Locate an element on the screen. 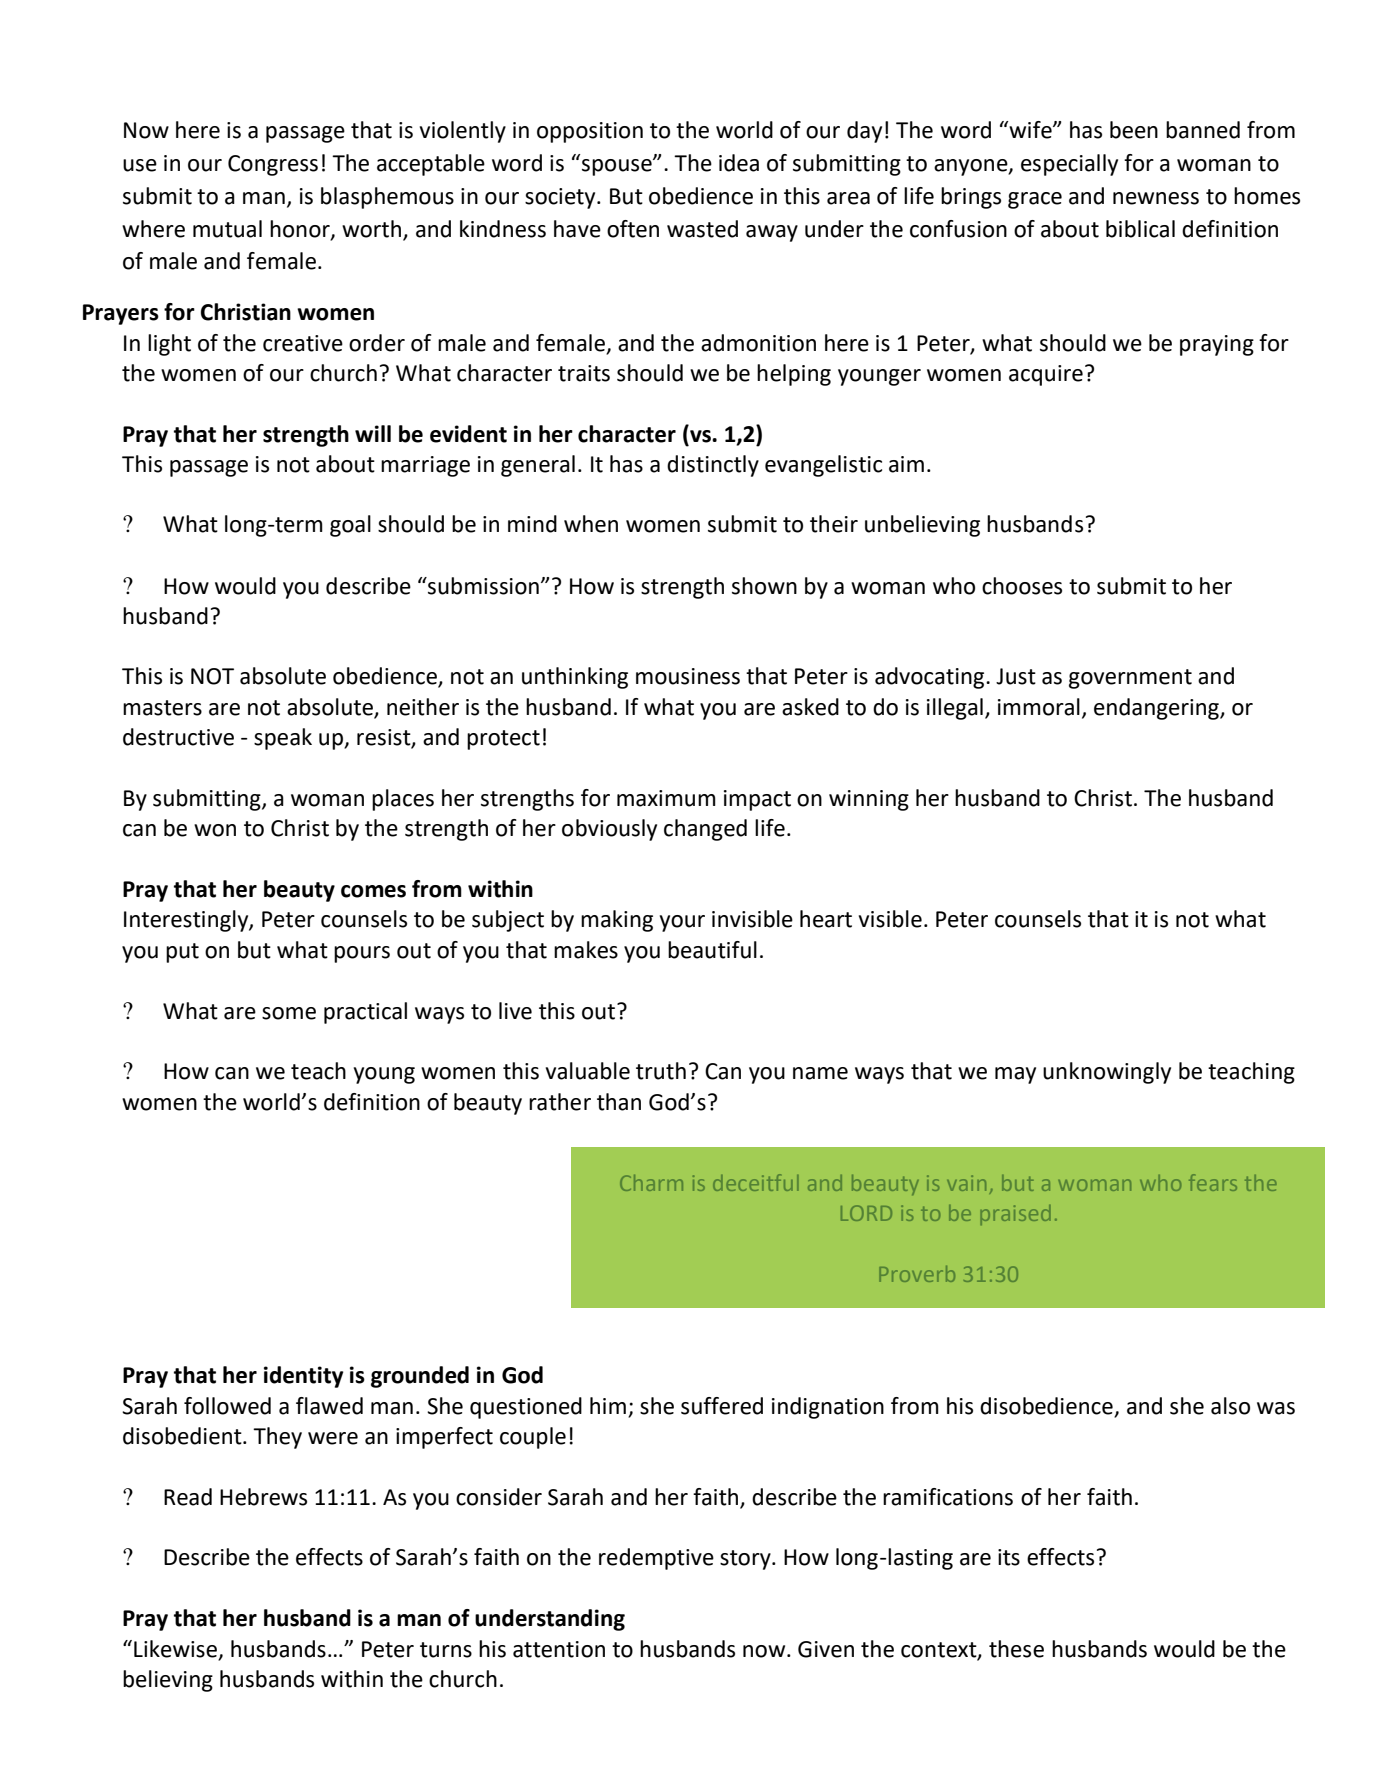 This screenshot has height=1791, width=1384. government is located at coordinates (1130, 679).
